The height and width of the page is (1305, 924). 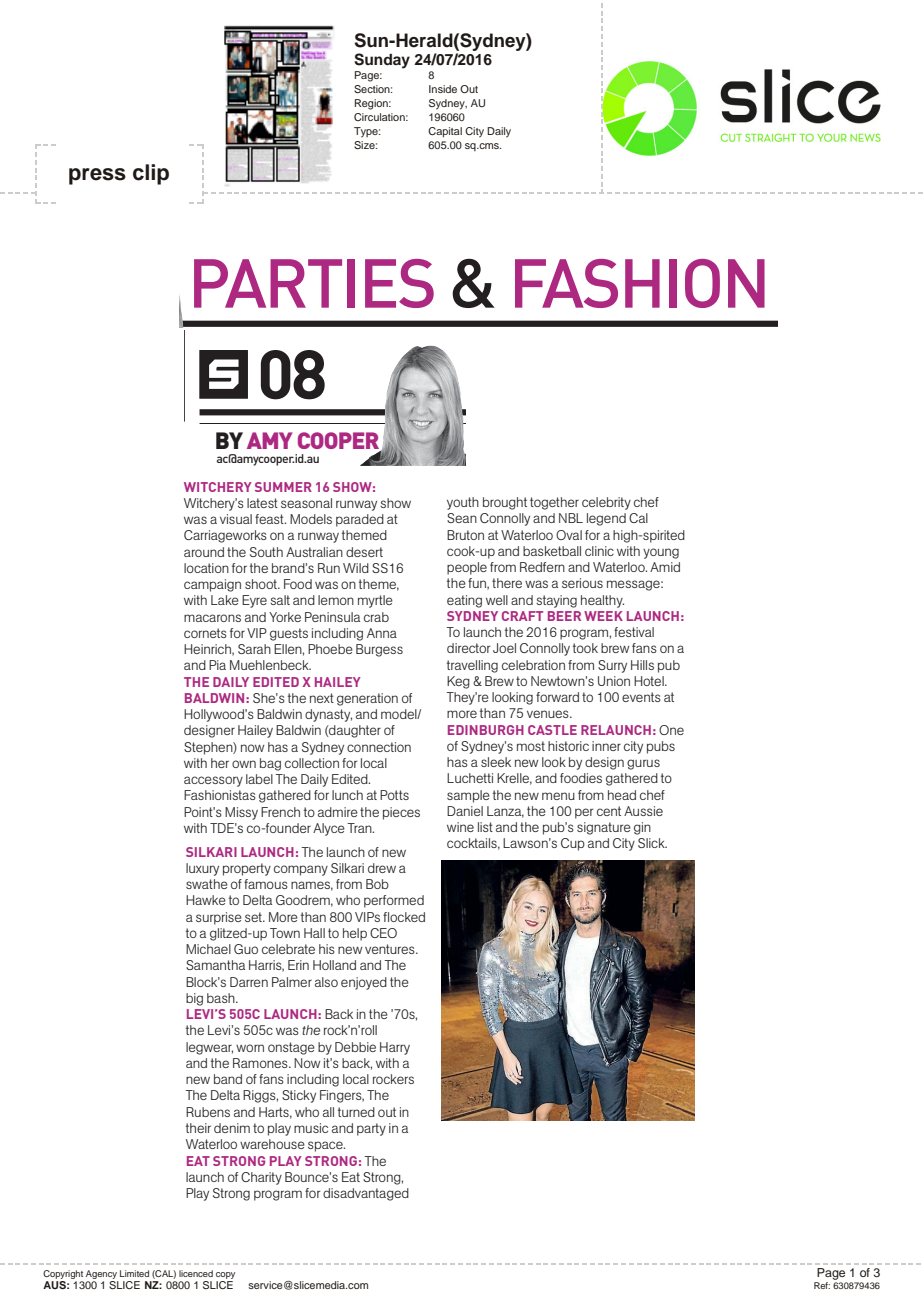 What do you see at coordinates (151, 174) in the page?
I see `clip` at bounding box center [151, 174].
